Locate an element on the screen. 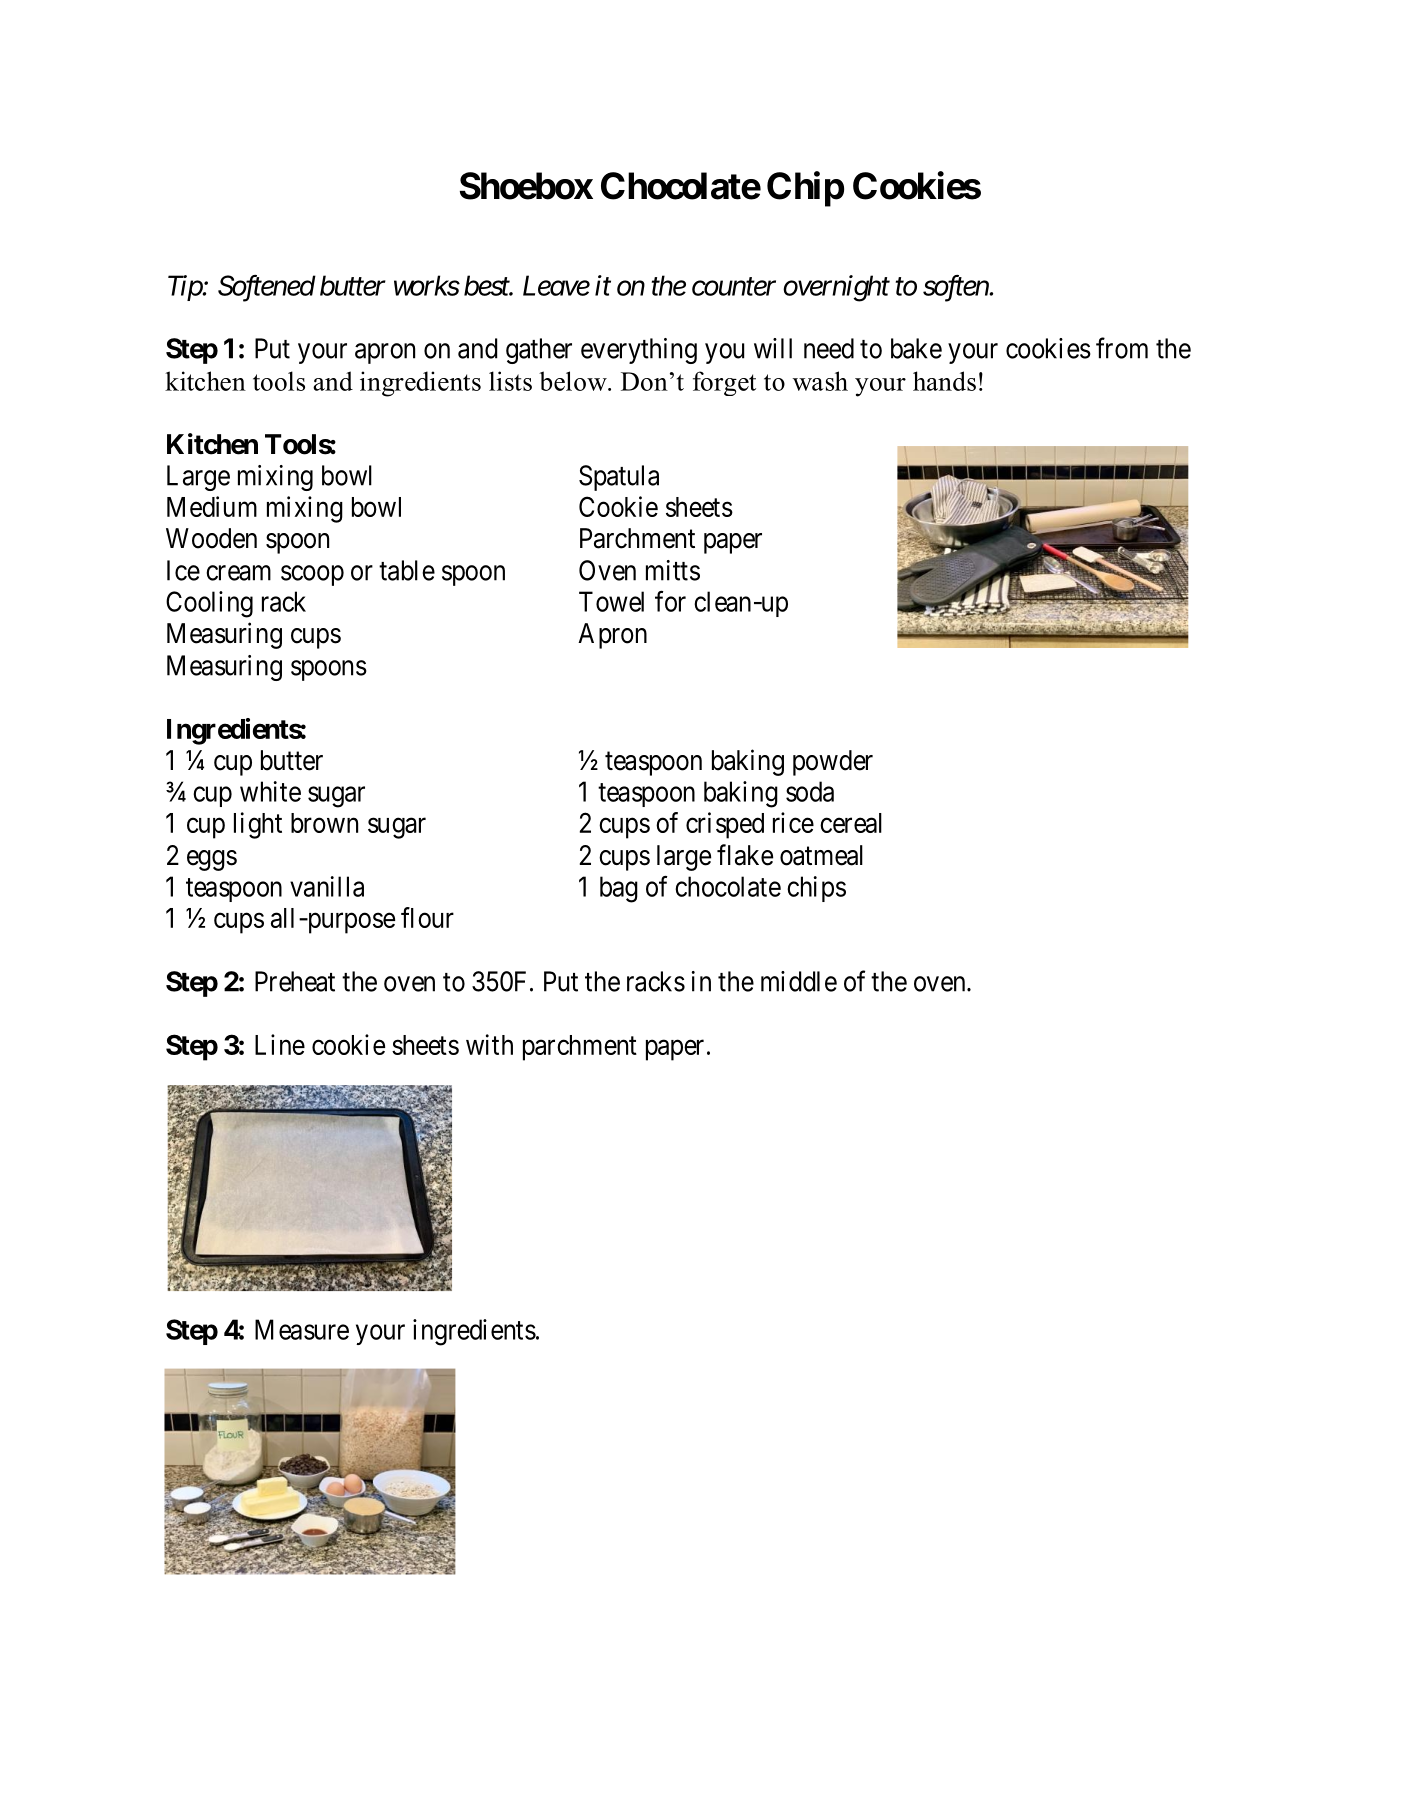 The width and height of the screenshot is (1403, 1815). middle is located at coordinates (799, 981).
